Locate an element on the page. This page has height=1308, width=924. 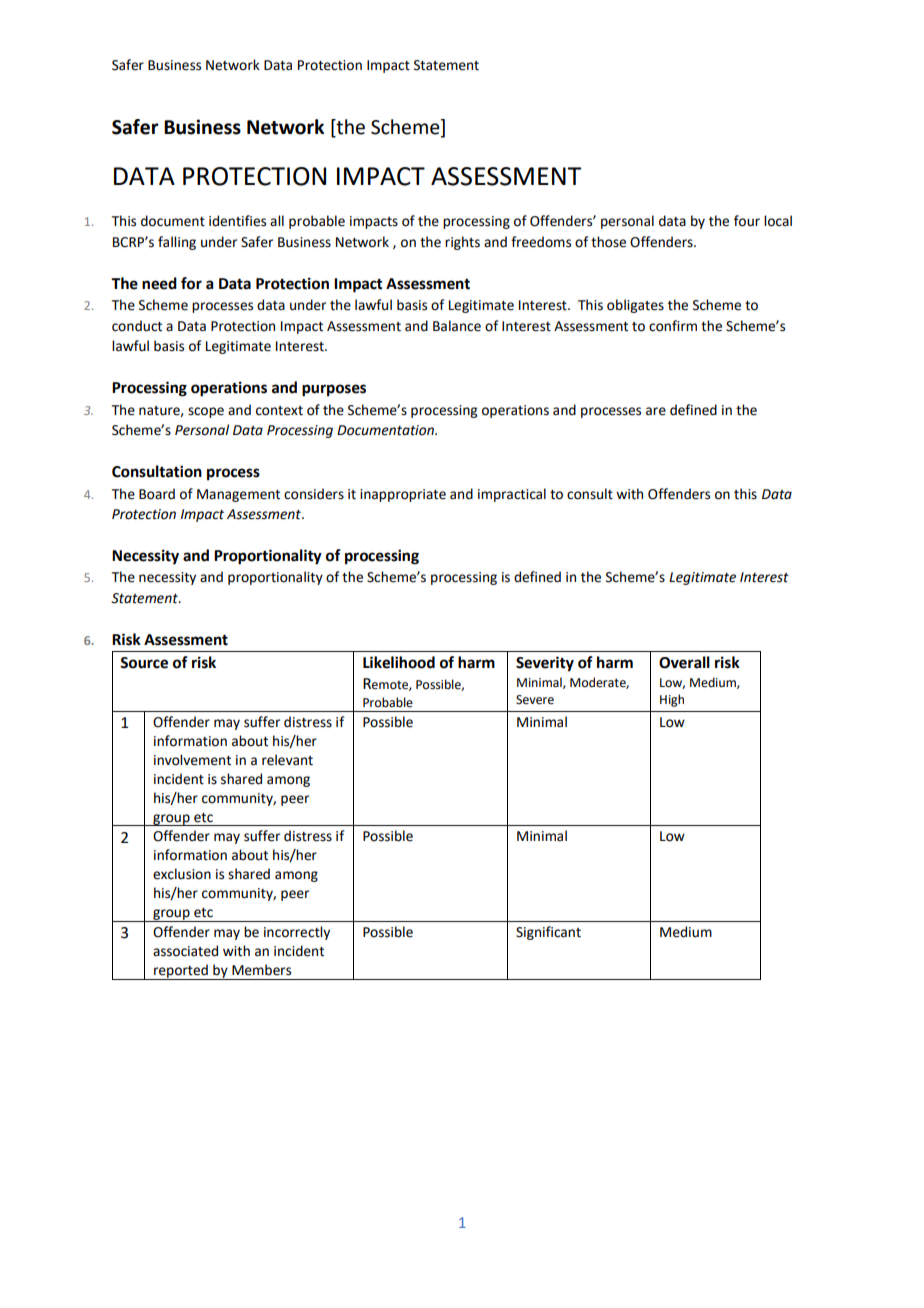
associated is located at coordinates (185, 951).
